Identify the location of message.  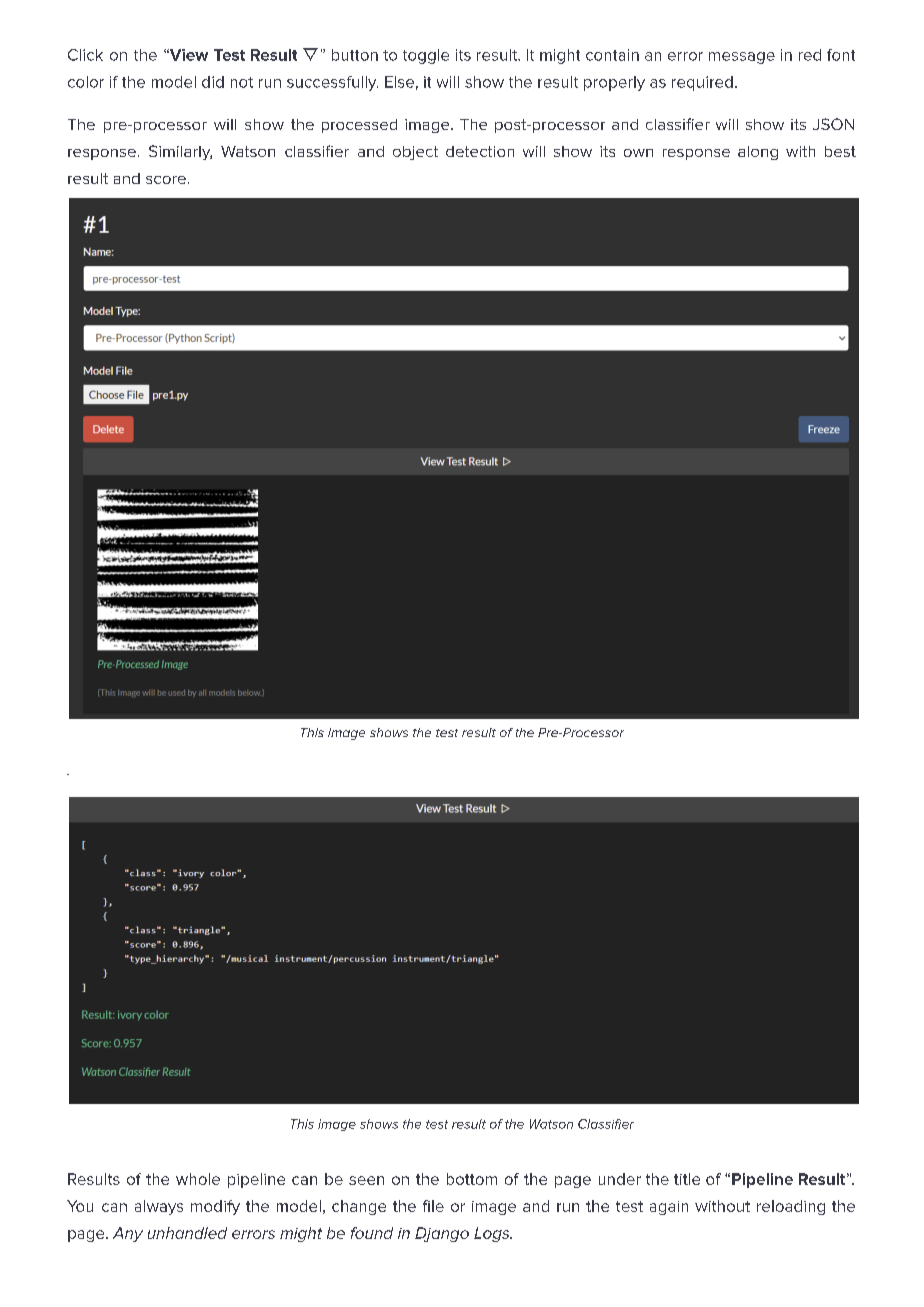
(742, 58).
